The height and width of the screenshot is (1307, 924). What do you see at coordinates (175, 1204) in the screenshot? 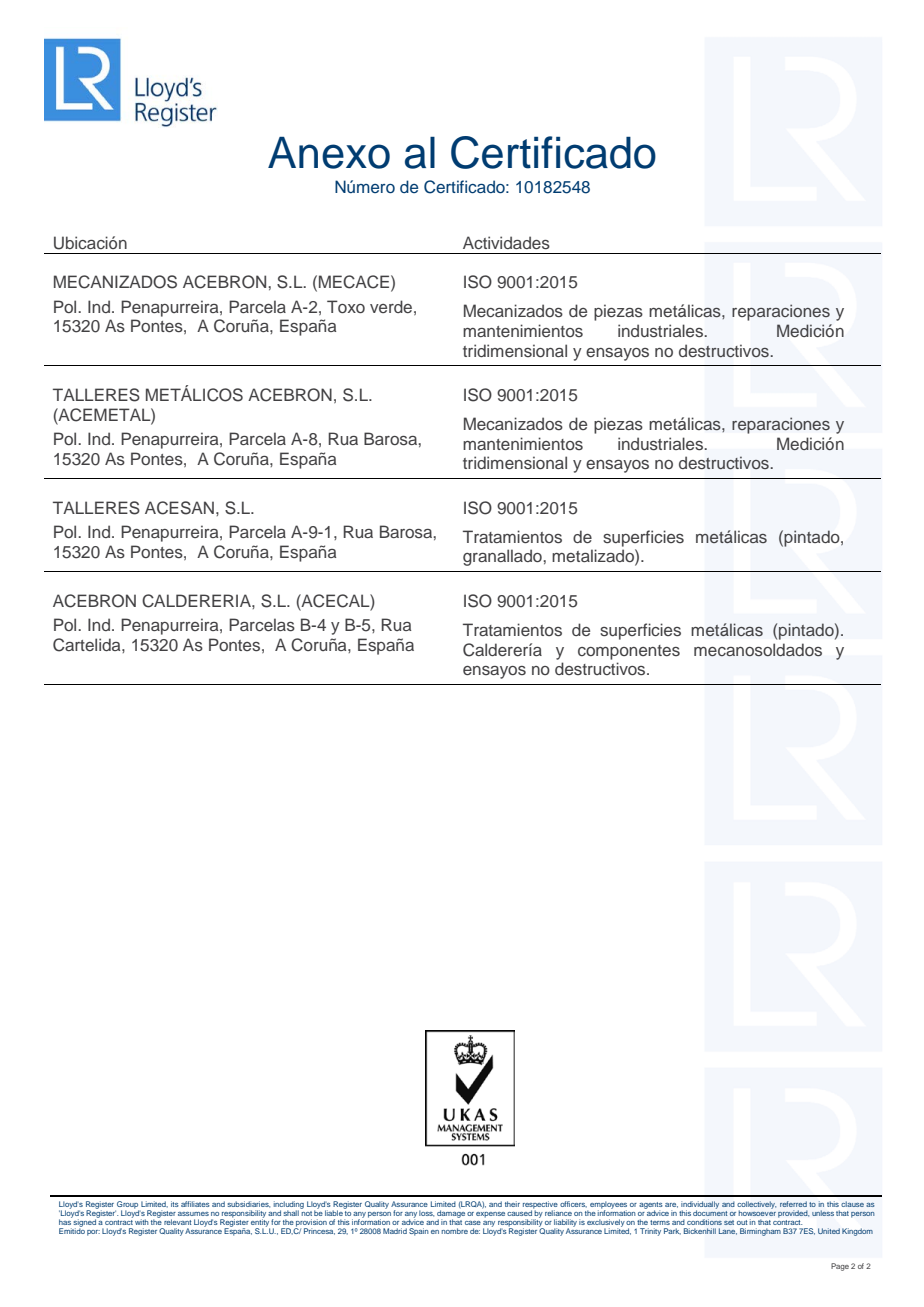
I see `its` at bounding box center [175, 1204].
